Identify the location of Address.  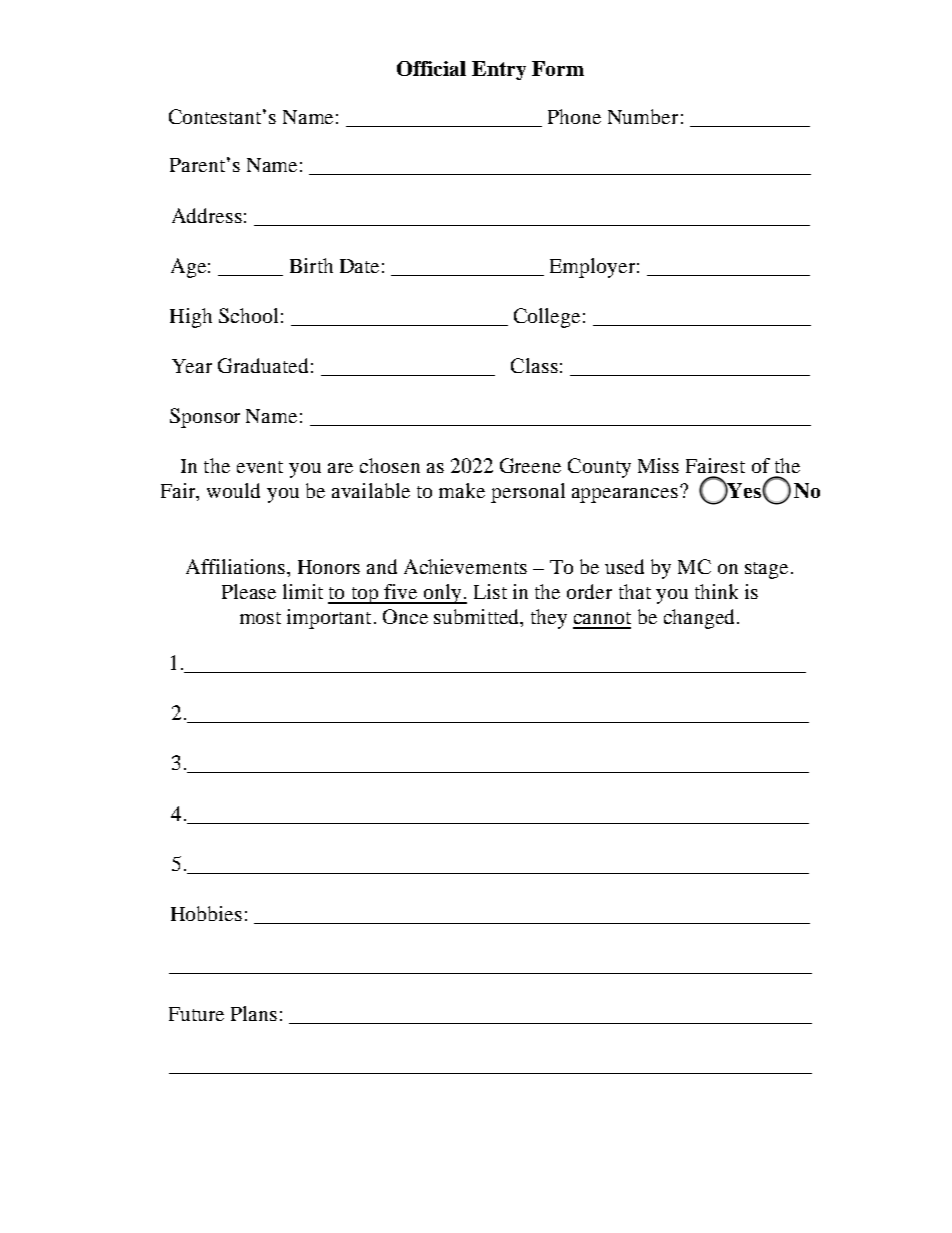
(207, 215).
